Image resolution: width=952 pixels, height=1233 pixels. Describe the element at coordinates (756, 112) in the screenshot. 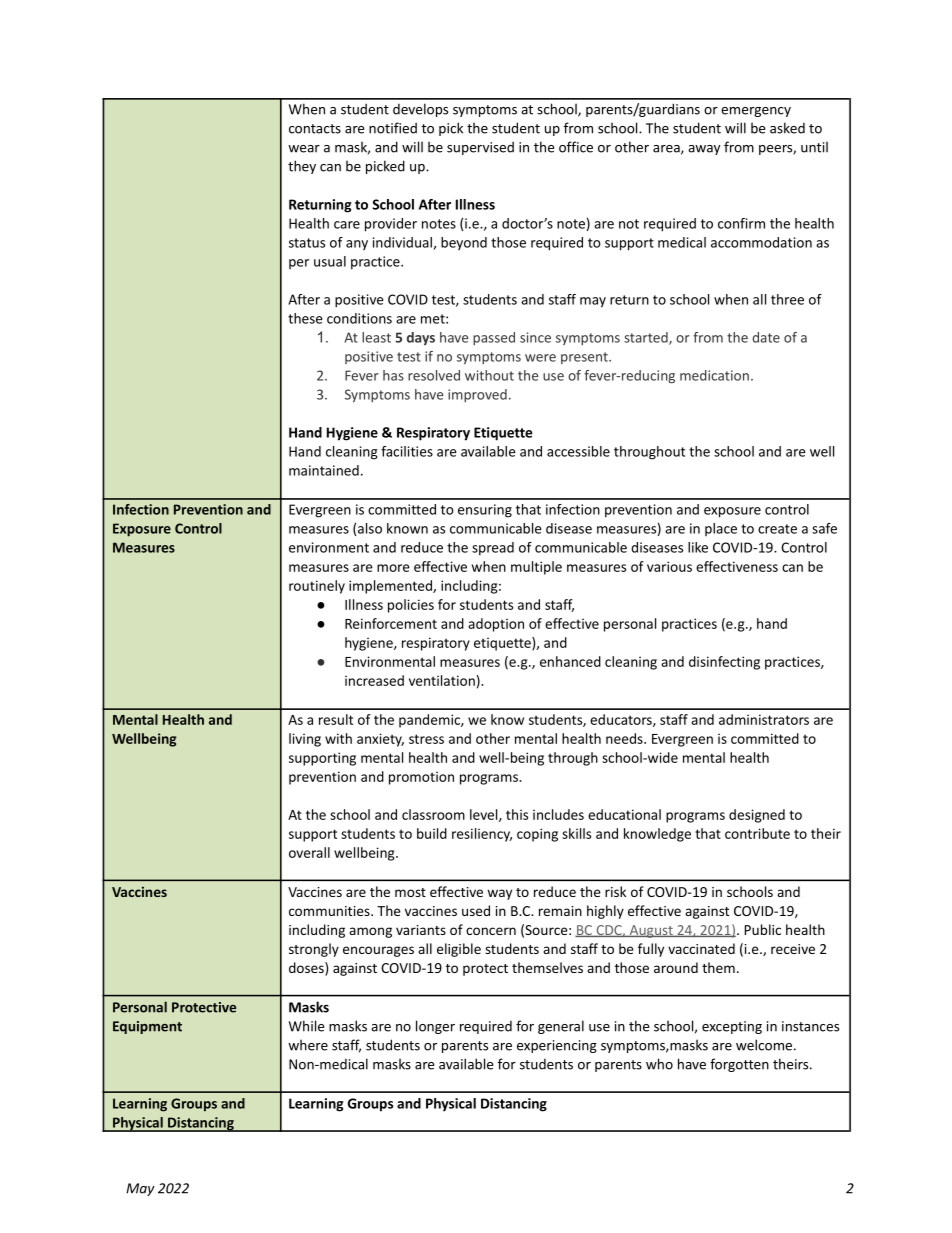

I see `emergency` at that location.
